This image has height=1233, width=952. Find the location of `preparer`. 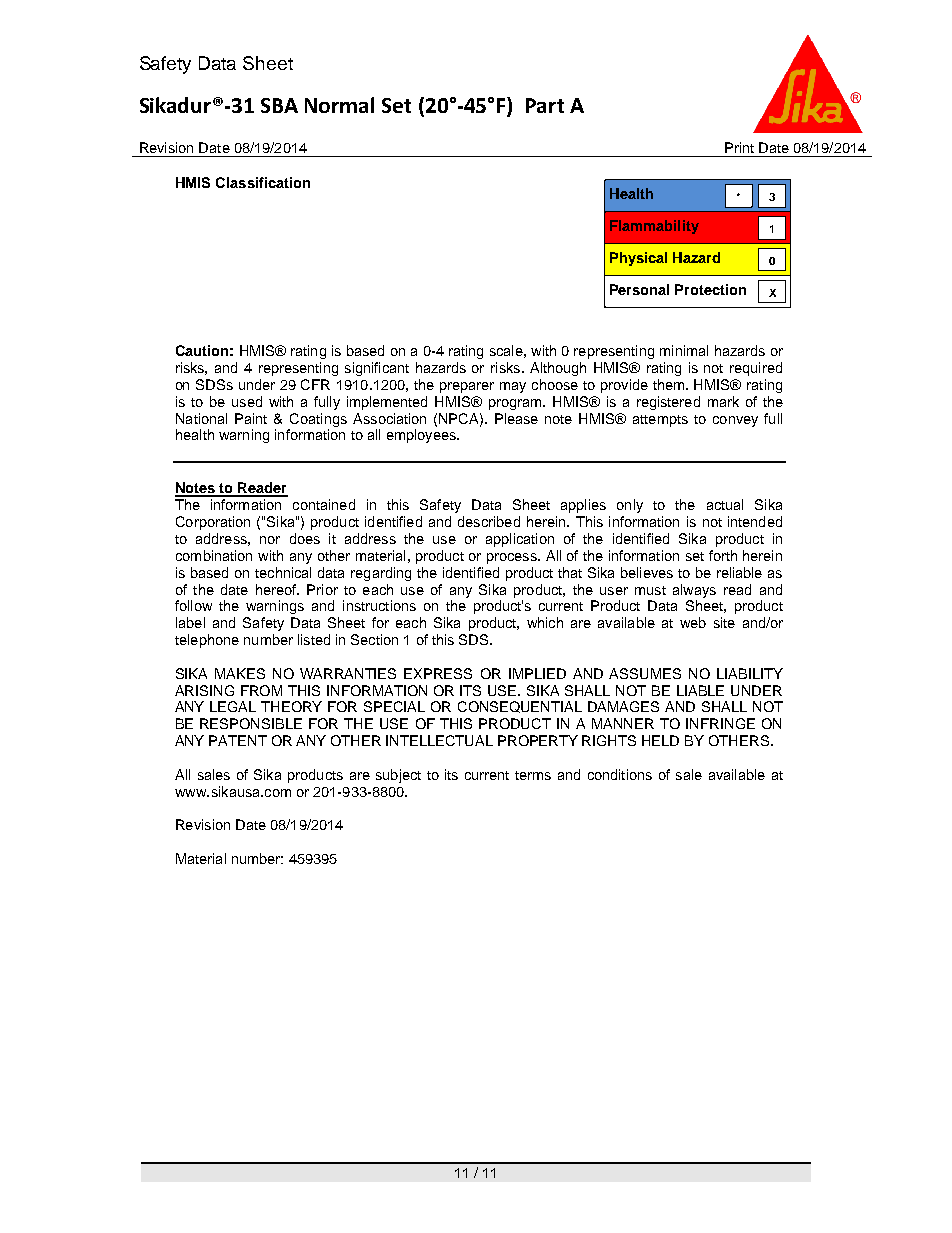

preparer is located at coordinates (467, 387).
